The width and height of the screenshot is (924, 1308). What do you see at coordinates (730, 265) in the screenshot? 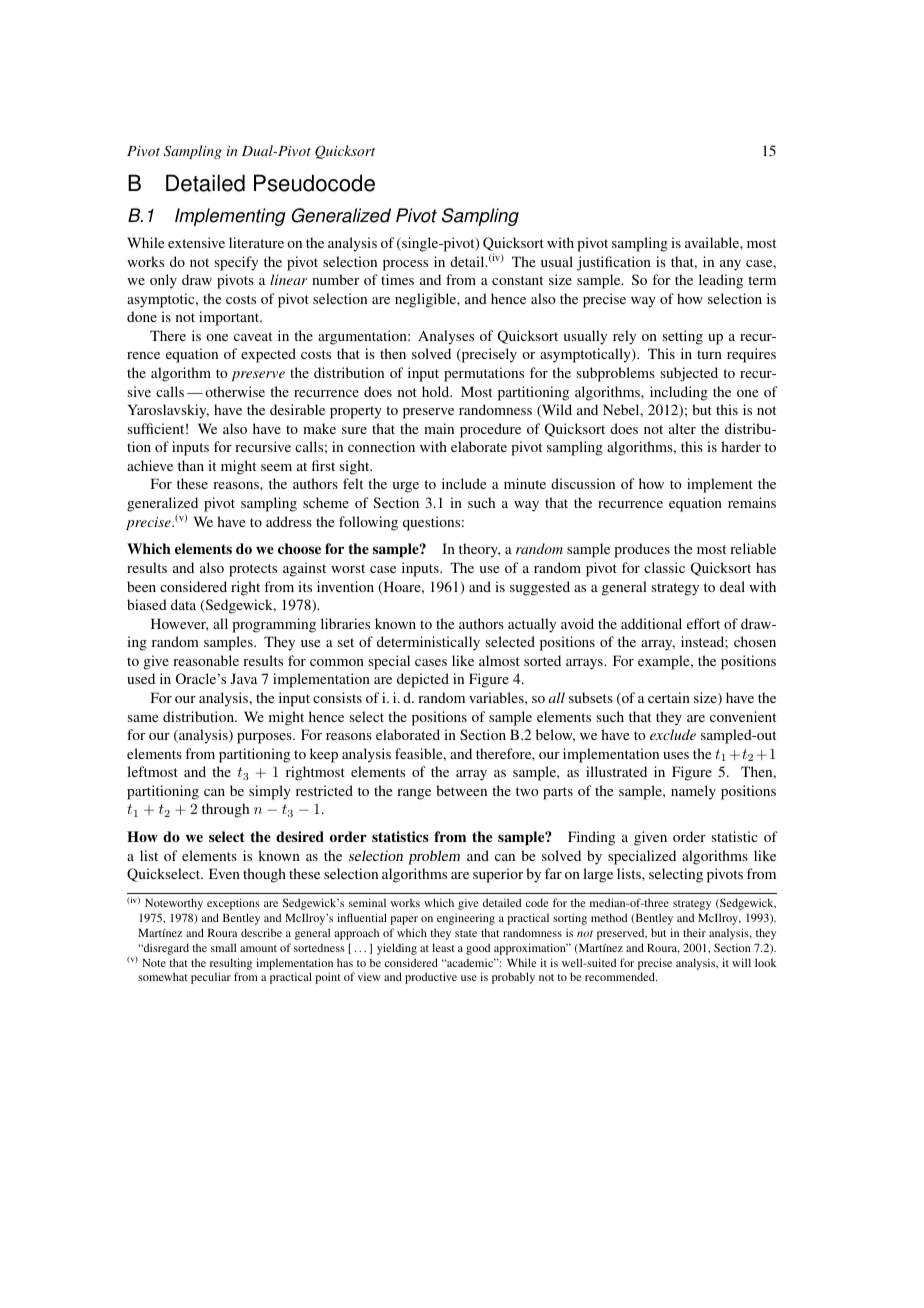
I see `any` at bounding box center [730, 265].
